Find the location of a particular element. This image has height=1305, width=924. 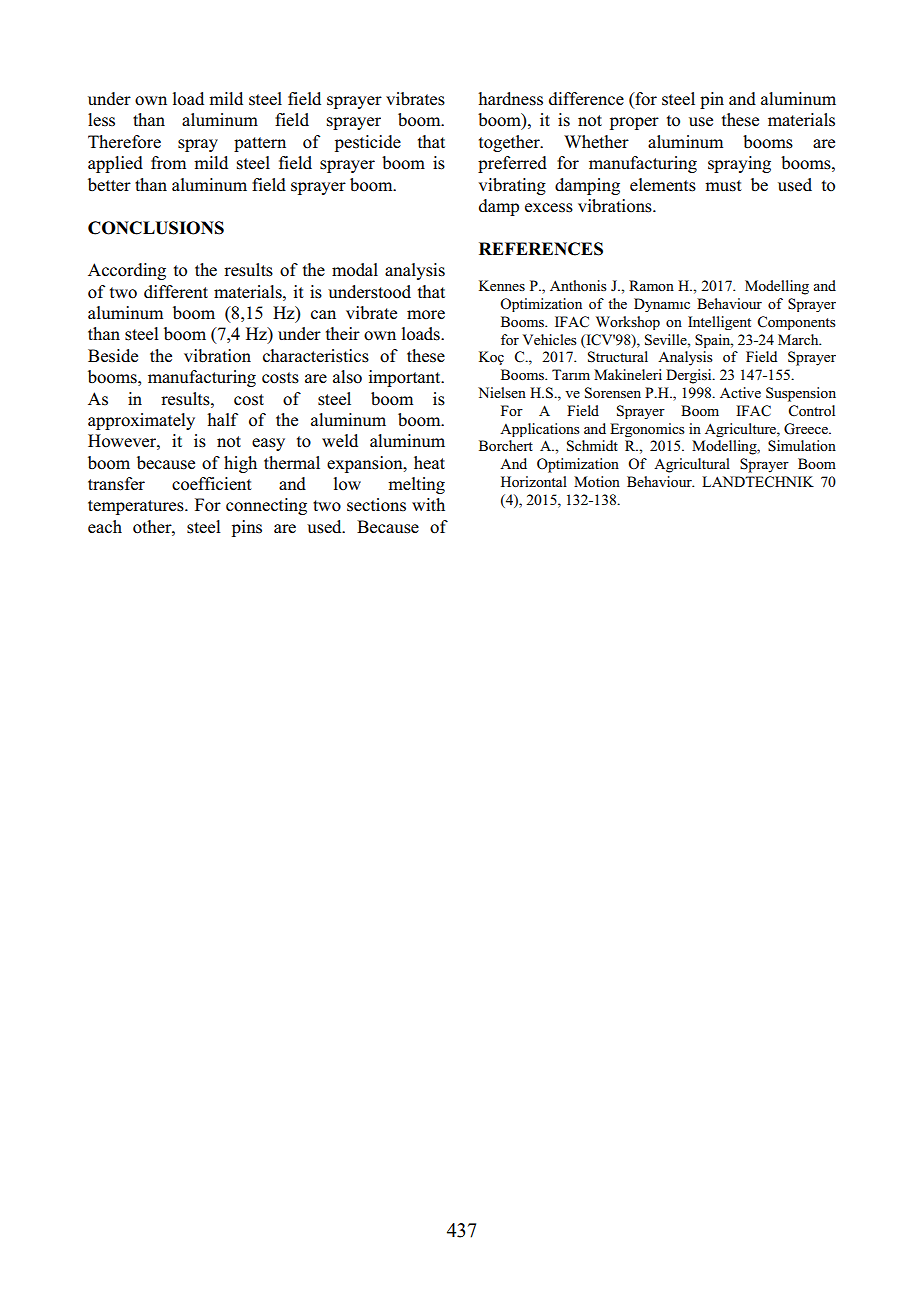

hardness is located at coordinates (510, 99).
